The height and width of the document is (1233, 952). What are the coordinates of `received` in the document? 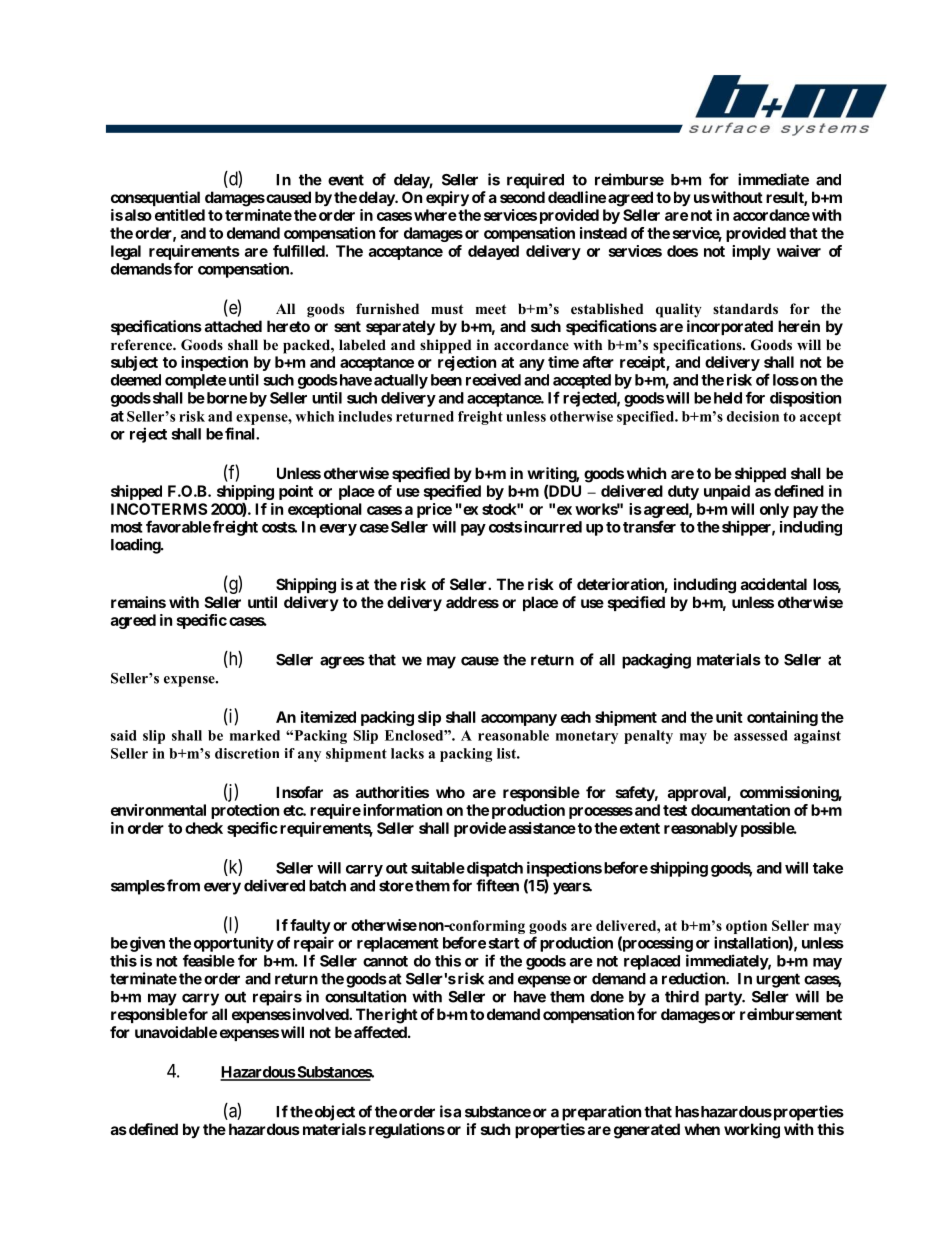 It's located at (493, 379).
